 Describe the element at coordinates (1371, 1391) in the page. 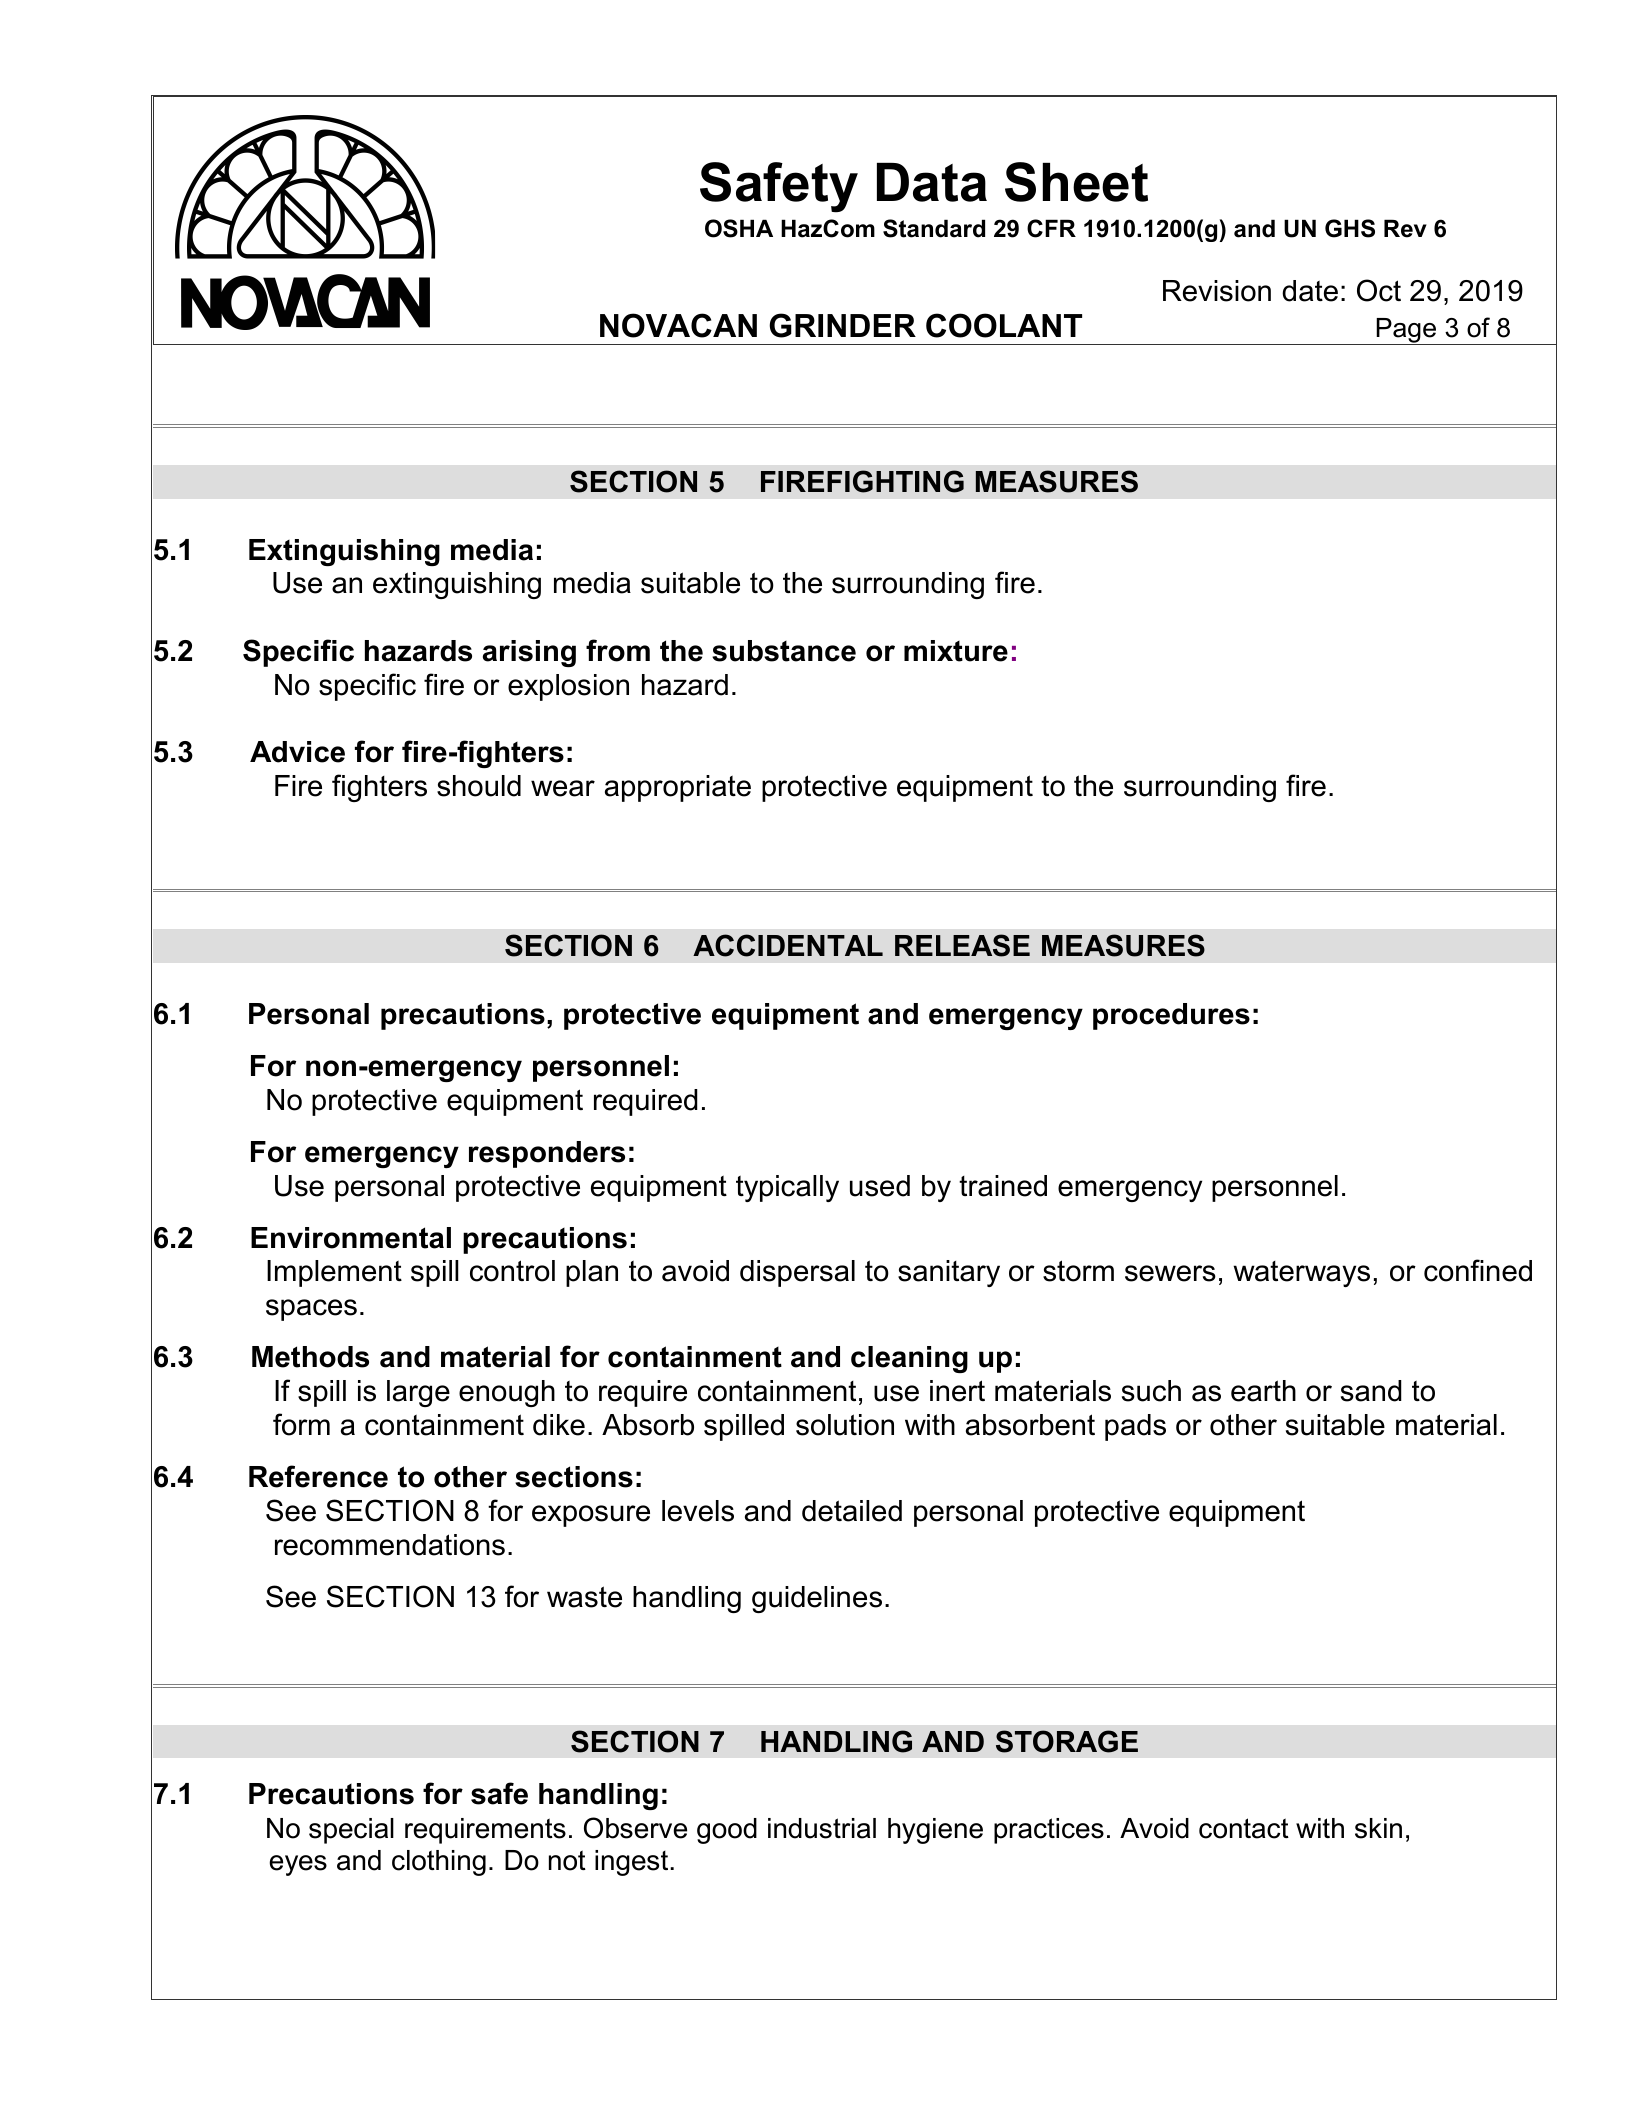

I see `sand` at that location.
